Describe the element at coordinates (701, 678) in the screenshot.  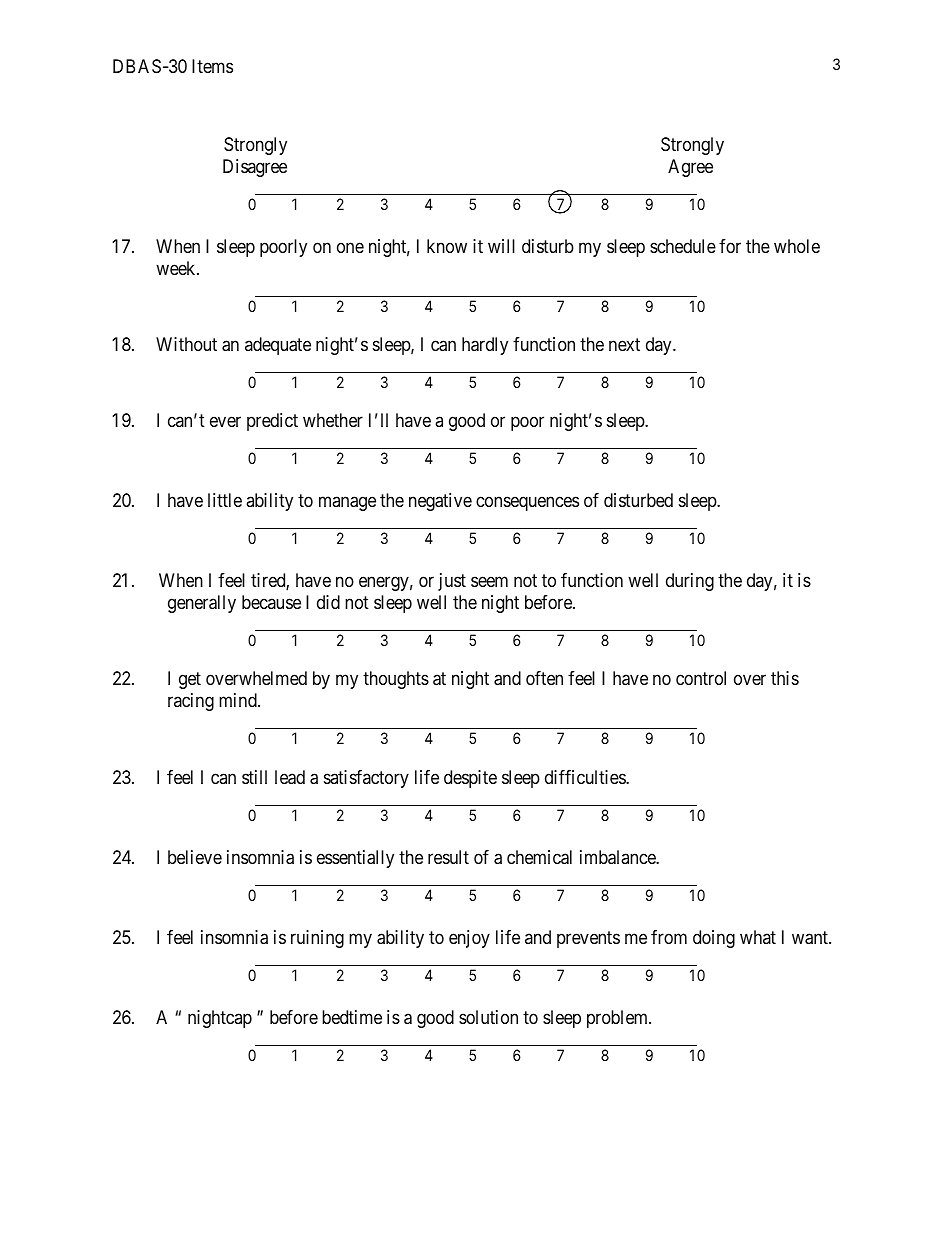
I see `control` at that location.
